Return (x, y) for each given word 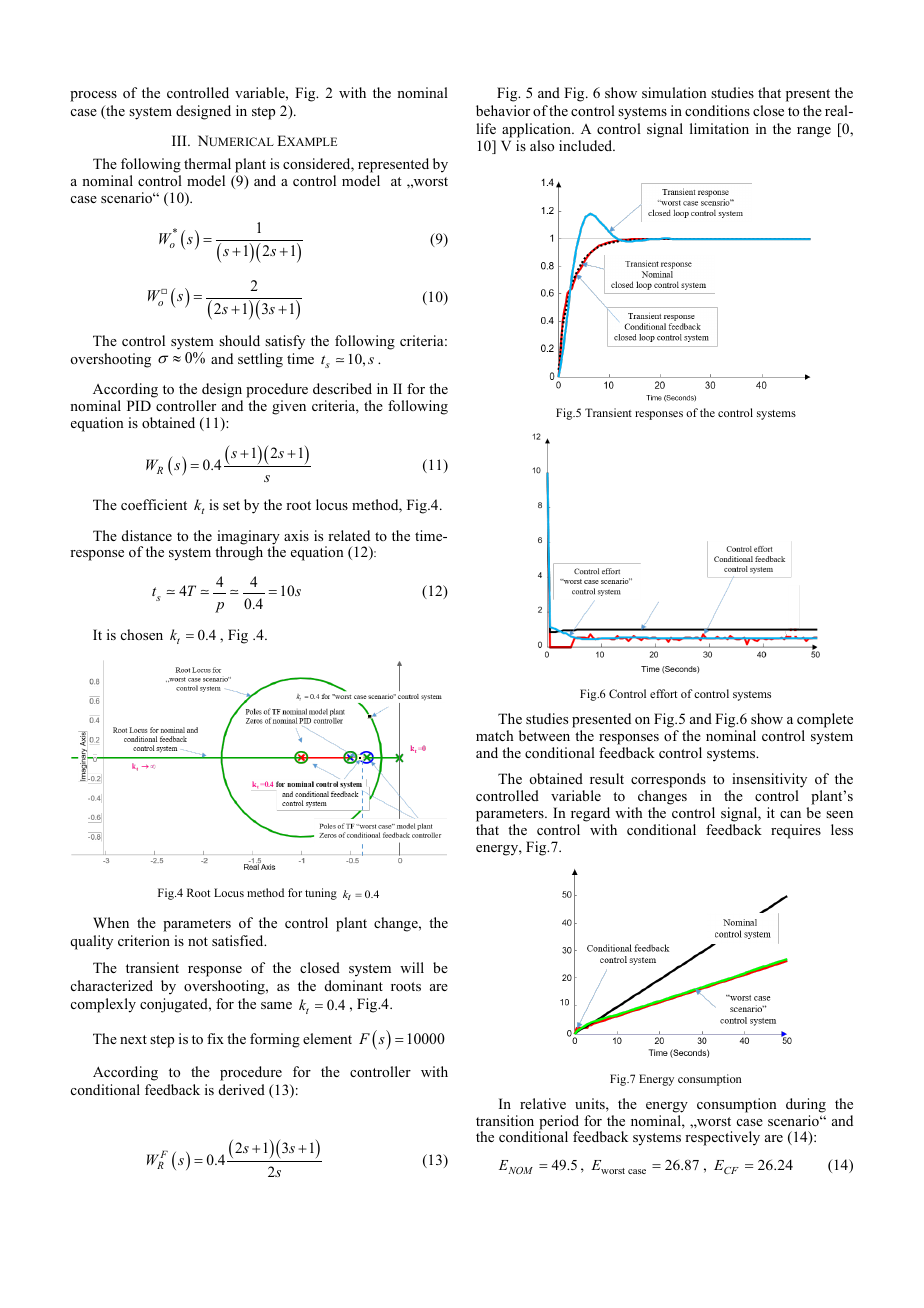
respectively (722, 1138)
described (342, 388)
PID (139, 405)
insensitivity (769, 780)
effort (663, 693)
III (180, 140)
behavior (503, 110)
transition (505, 1120)
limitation (719, 128)
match (495, 735)
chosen (142, 634)
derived (242, 1089)
